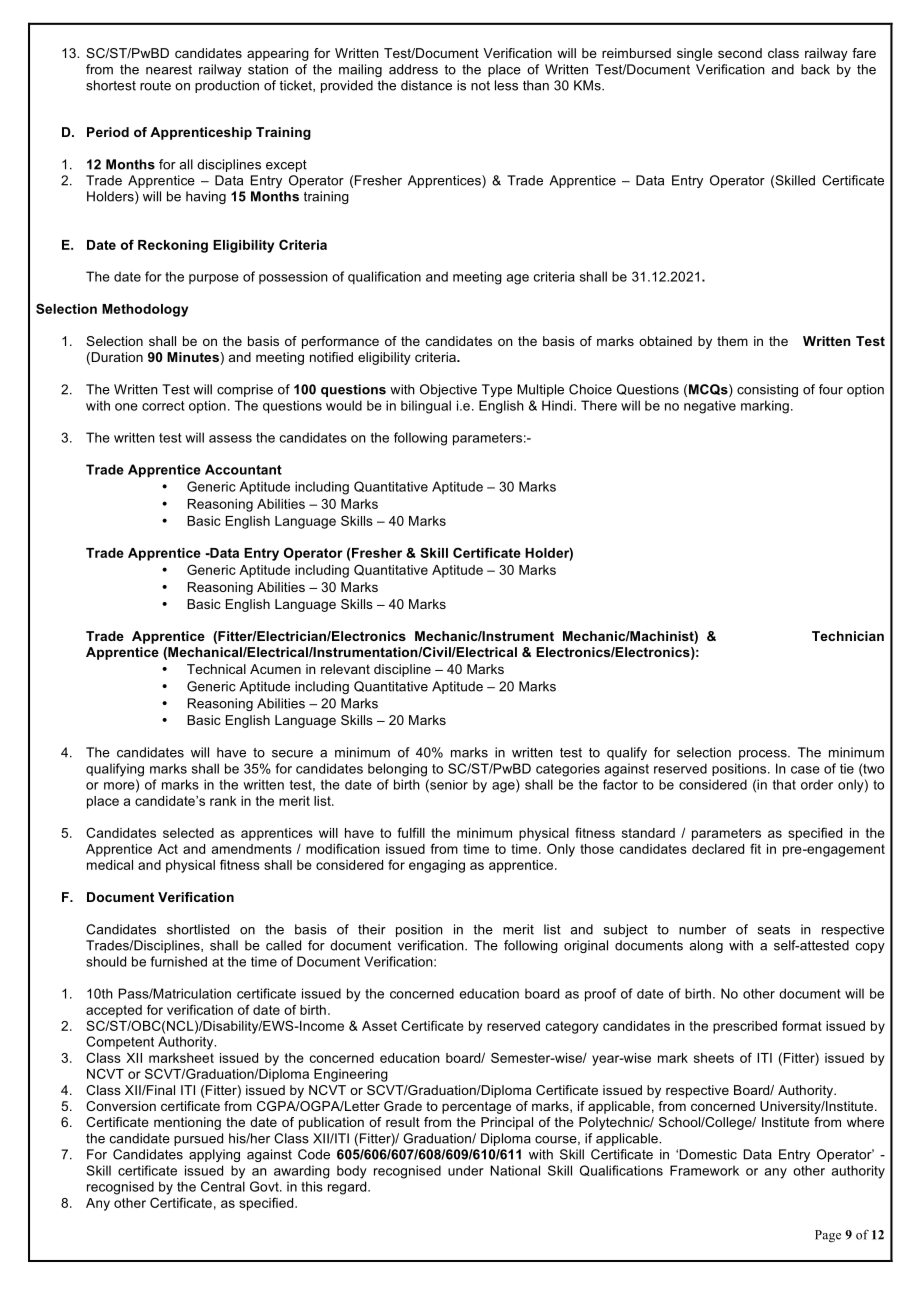  I want to click on Technician, so click(848, 636).
